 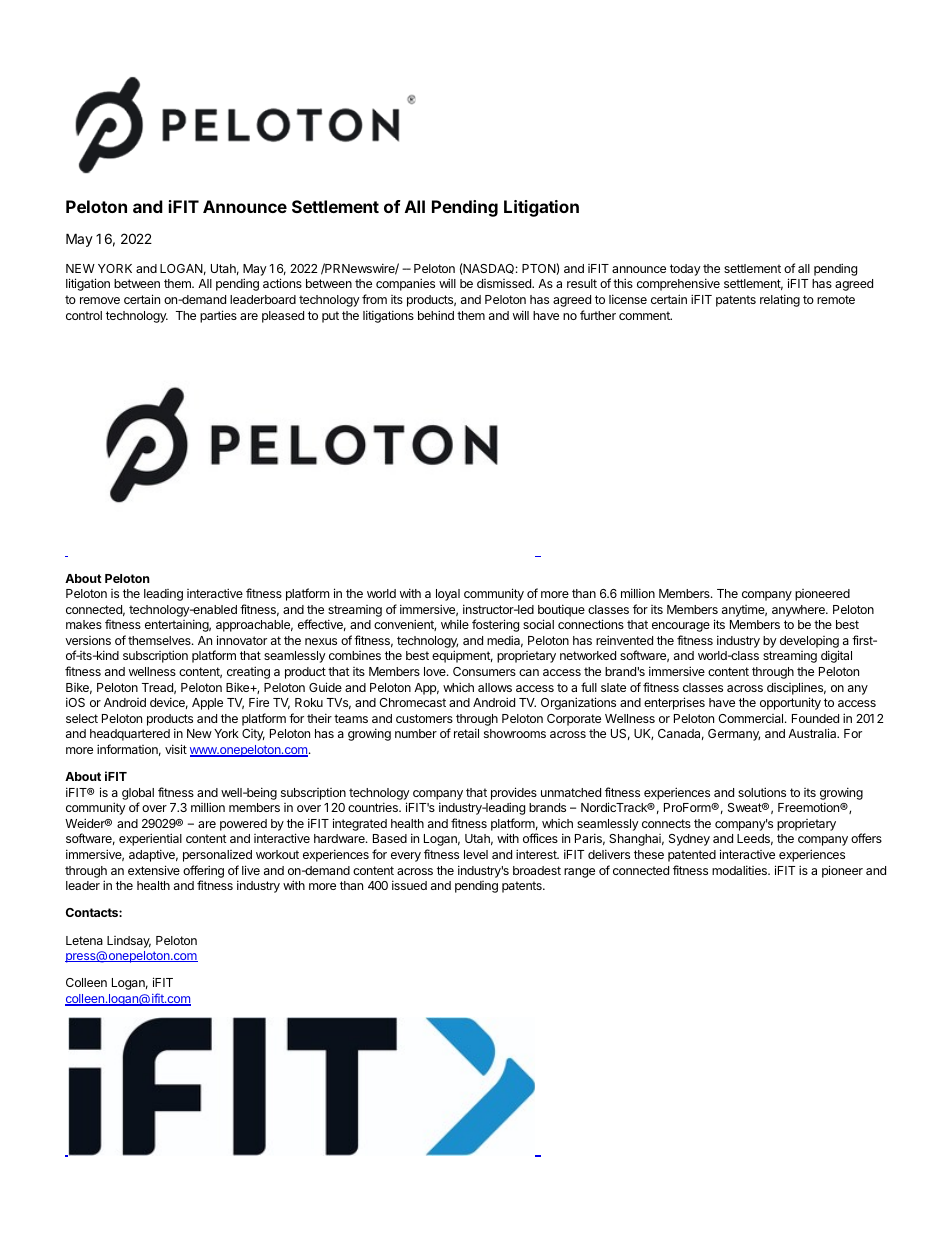 What do you see at coordinates (790, 703) in the document?
I see `opportunity` at bounding box center [790, 703].
